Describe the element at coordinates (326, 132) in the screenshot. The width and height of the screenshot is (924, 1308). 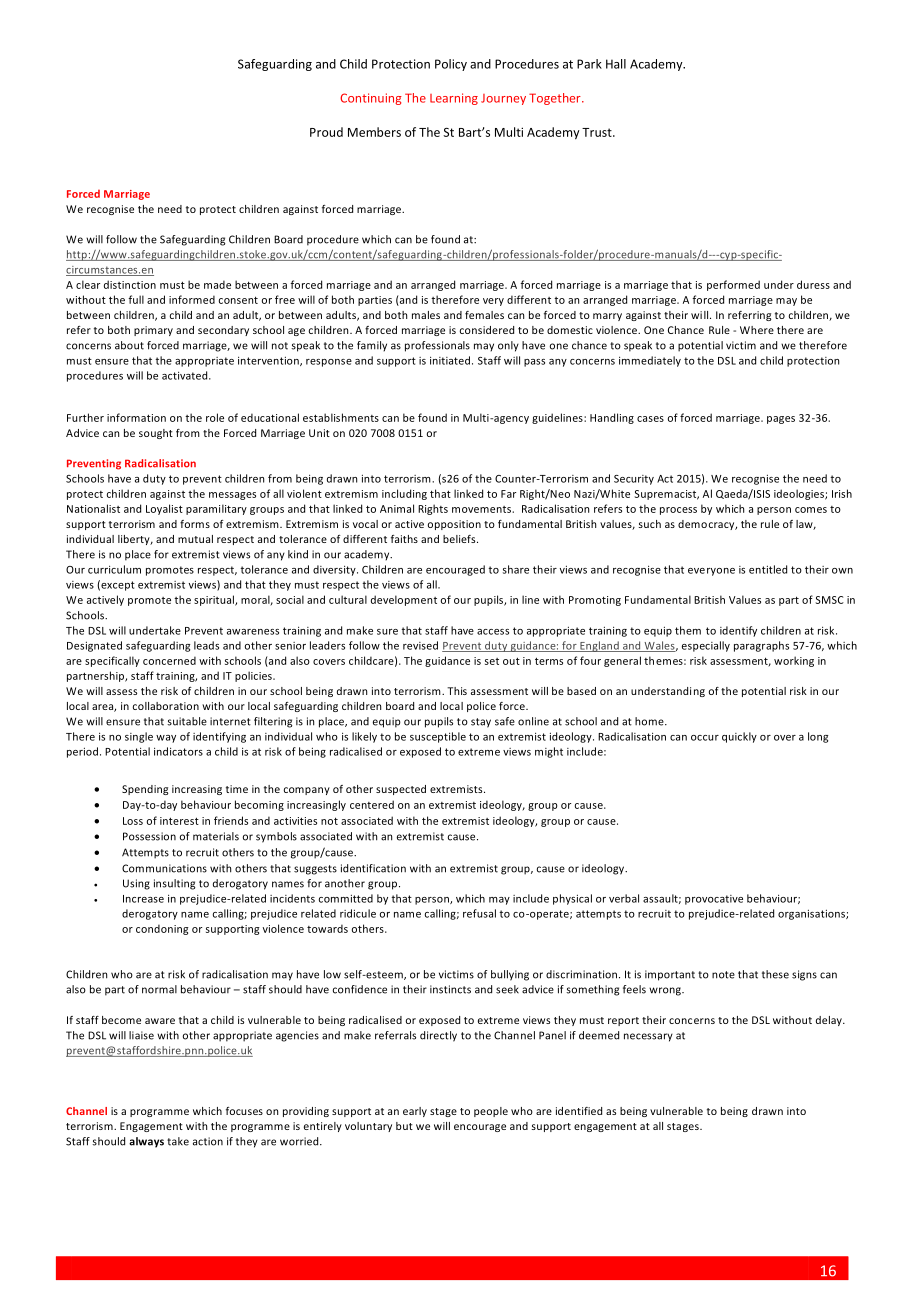
I see `Proud` at that location.
